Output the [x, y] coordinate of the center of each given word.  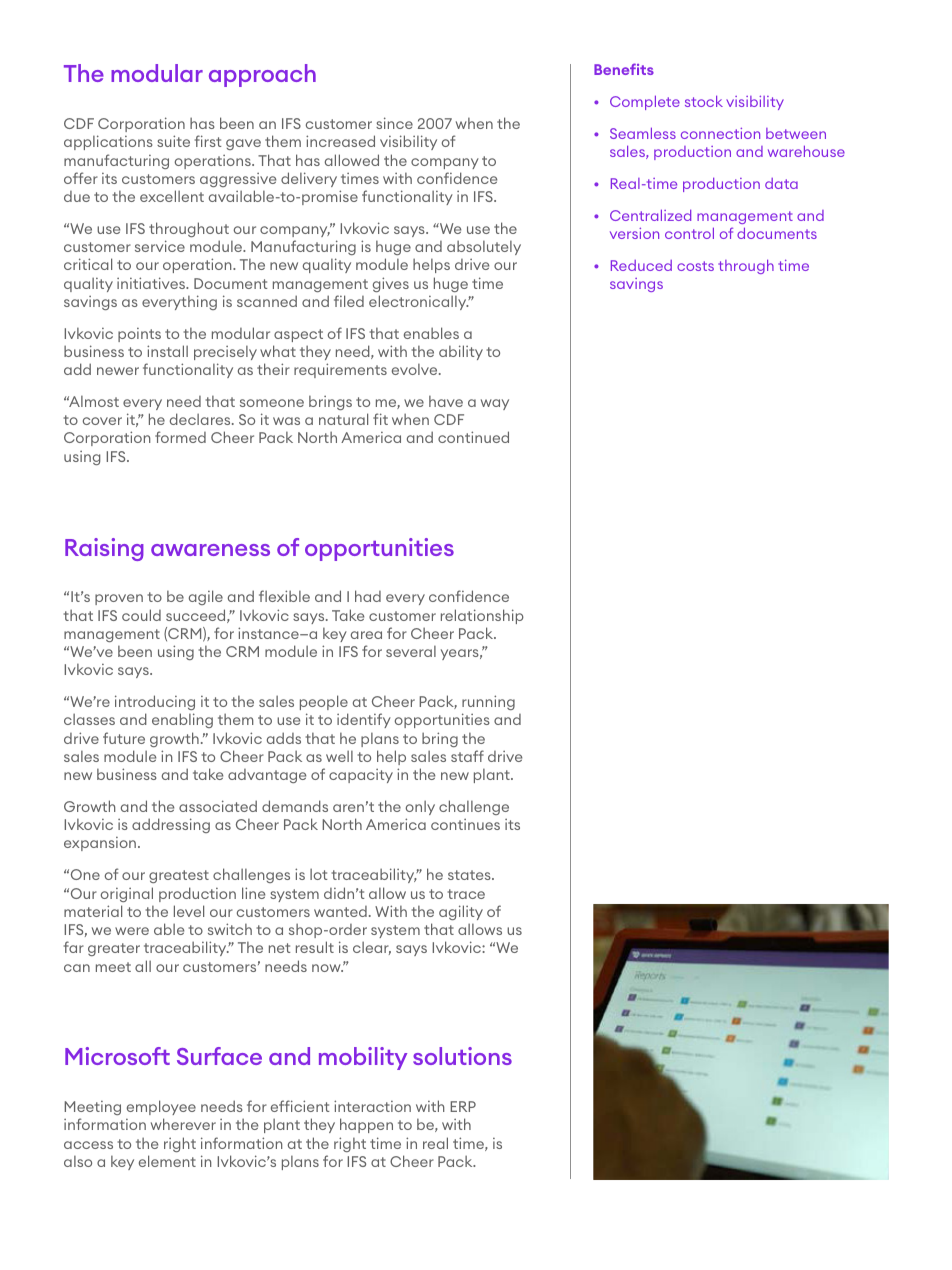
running [488, 702]
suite [173, 141]
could [141, 615]
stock [704, 101]
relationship [482, 616]
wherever [183, 1124]
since [394, 123]
